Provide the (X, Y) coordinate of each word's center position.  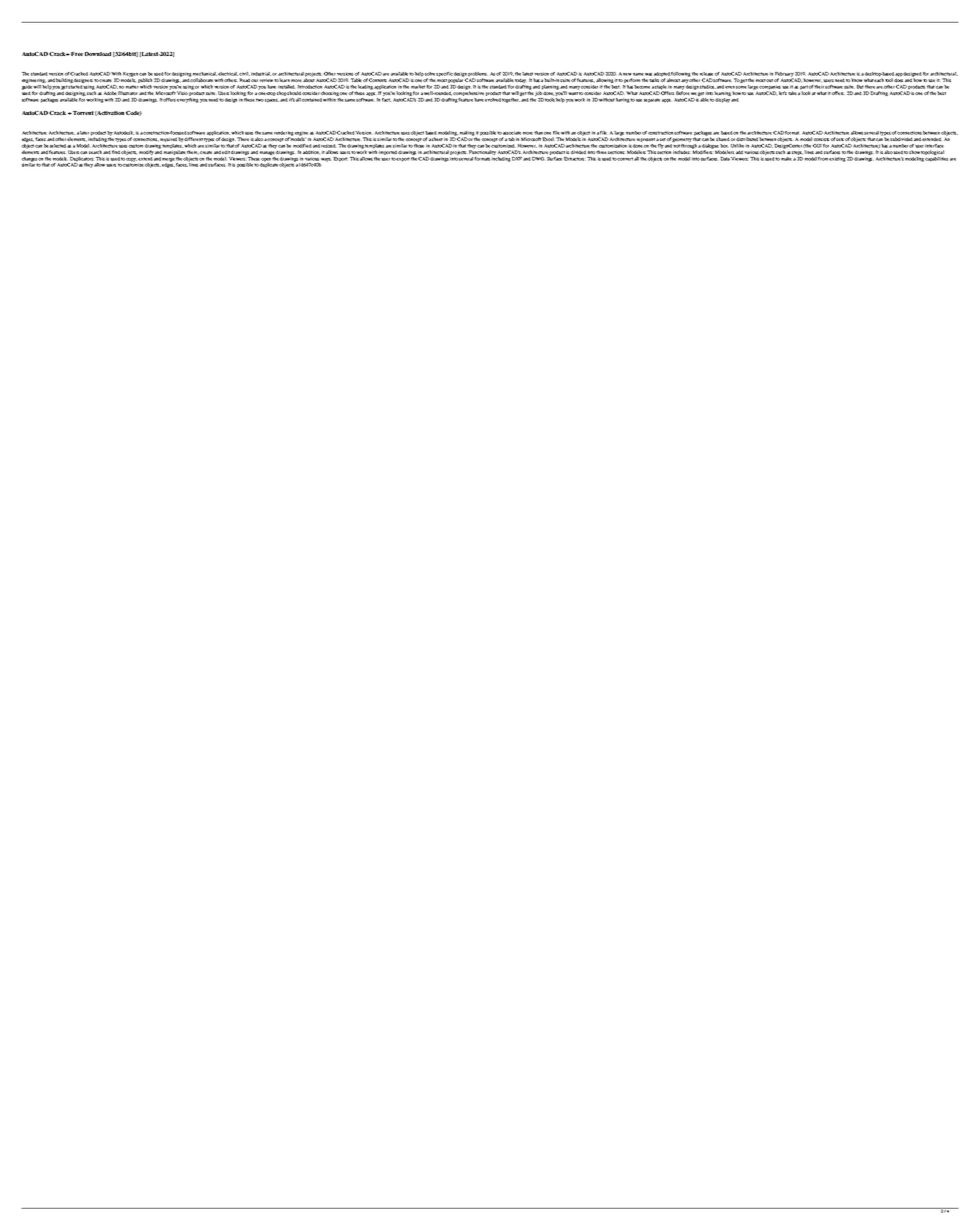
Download (98, 54)
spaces (272, 101)
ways (326, 160)
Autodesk (124, 133)
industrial (261, 74)
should (295, 93)
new (627, 74)
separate (652, 100)
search (96, 152)
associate (512, 133)
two (260, 100)
